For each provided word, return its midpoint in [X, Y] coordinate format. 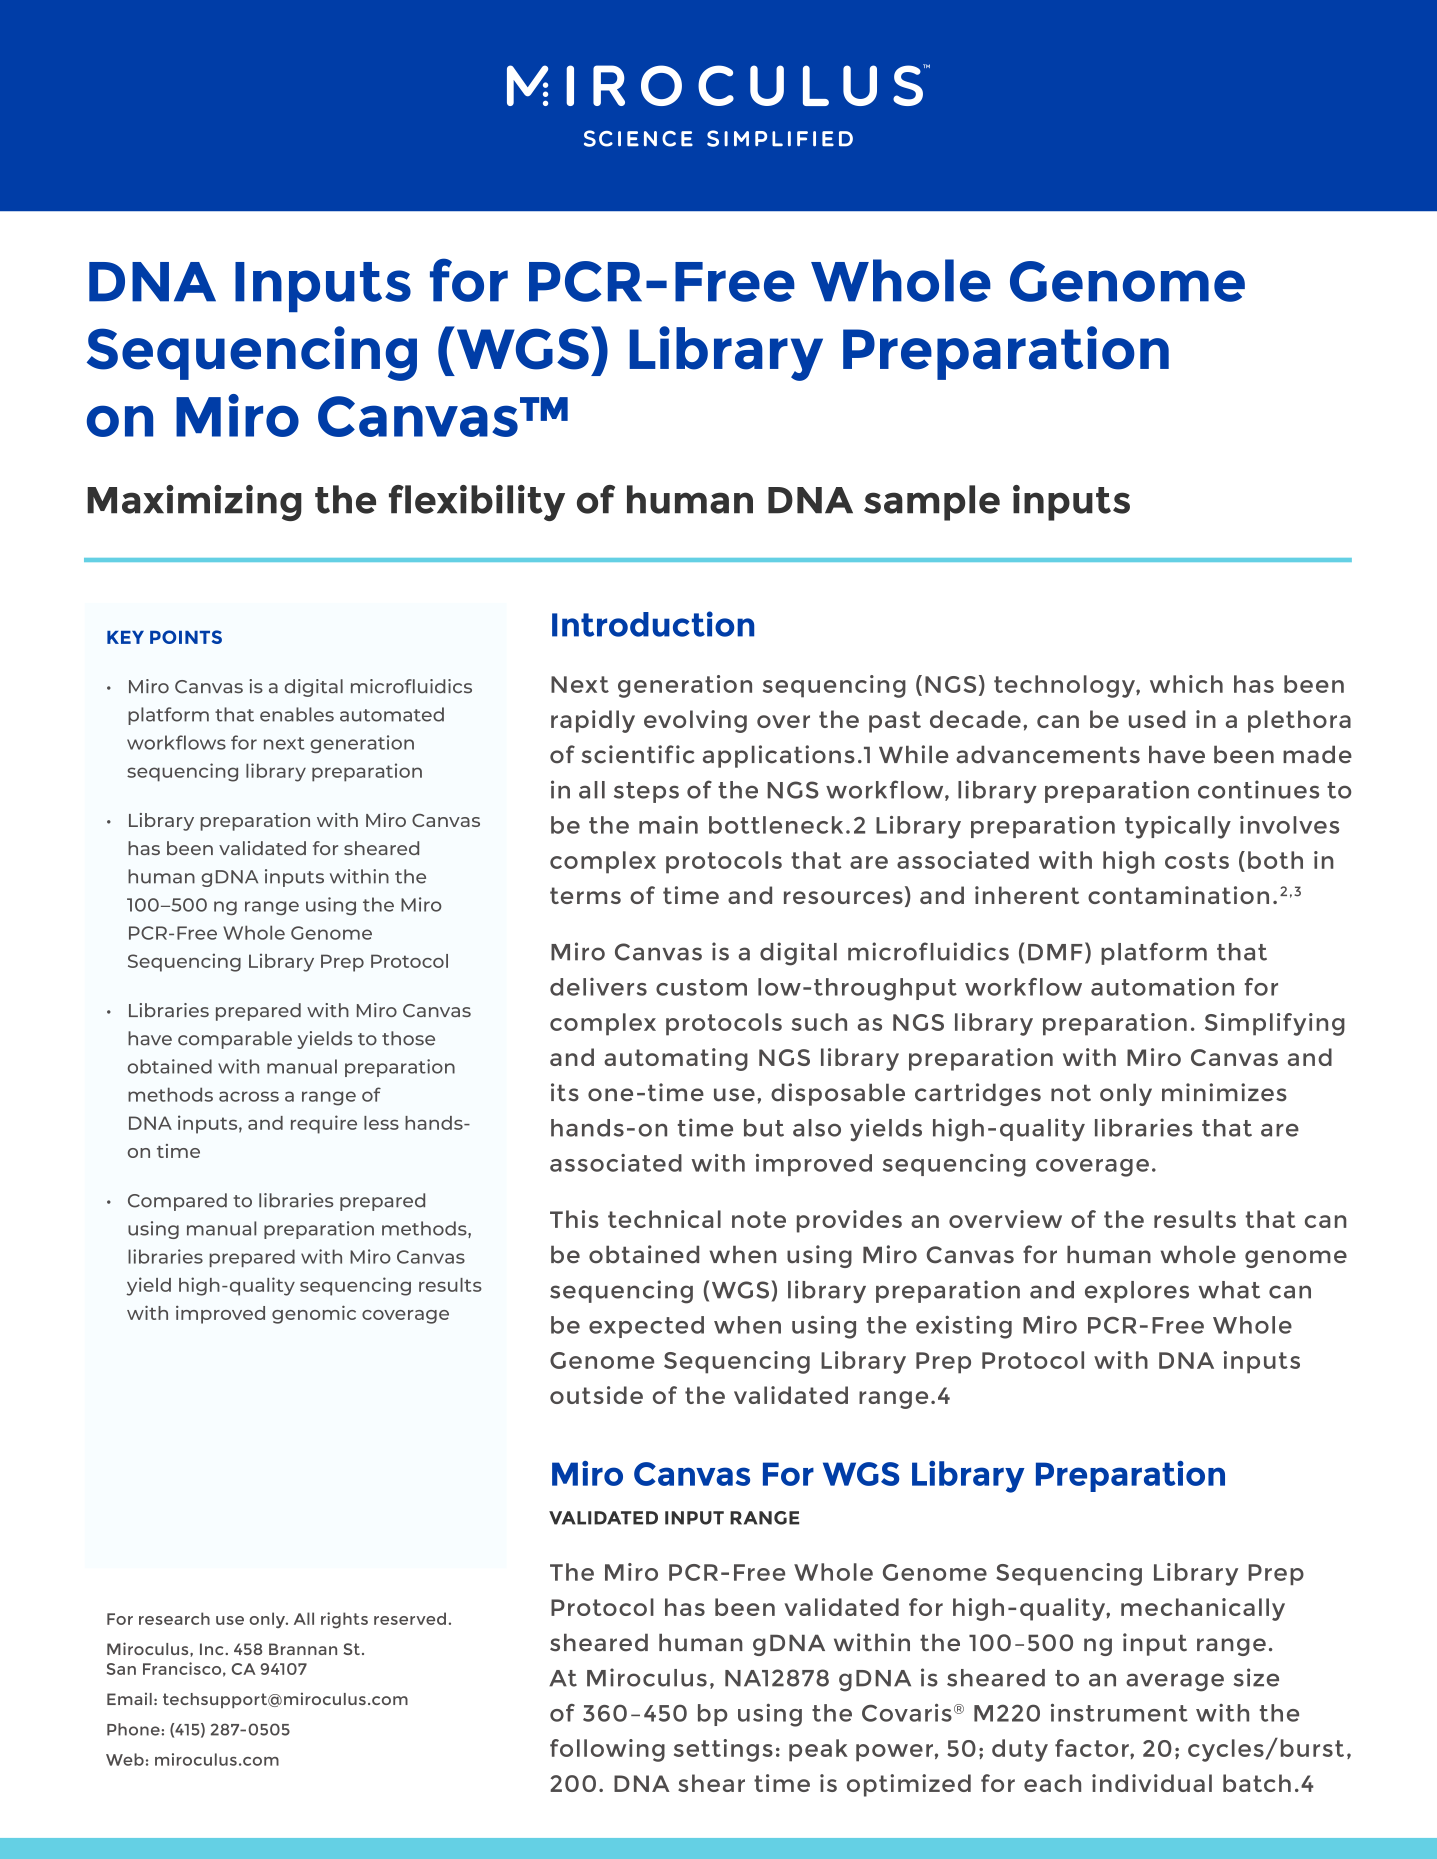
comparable [235, 1040]
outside [596, 1395]
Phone [133, 1729]
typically [1178, 827]
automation [1162, 986]
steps [646, 792]
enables [297, 714]
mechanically [1203, 1609]
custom [701, 987]
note [759, 1219]
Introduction [653, 624]
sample [932, 503]
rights [344, 1620]
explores [1137, 1292]
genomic [314, 1314]
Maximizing [194, 503]
